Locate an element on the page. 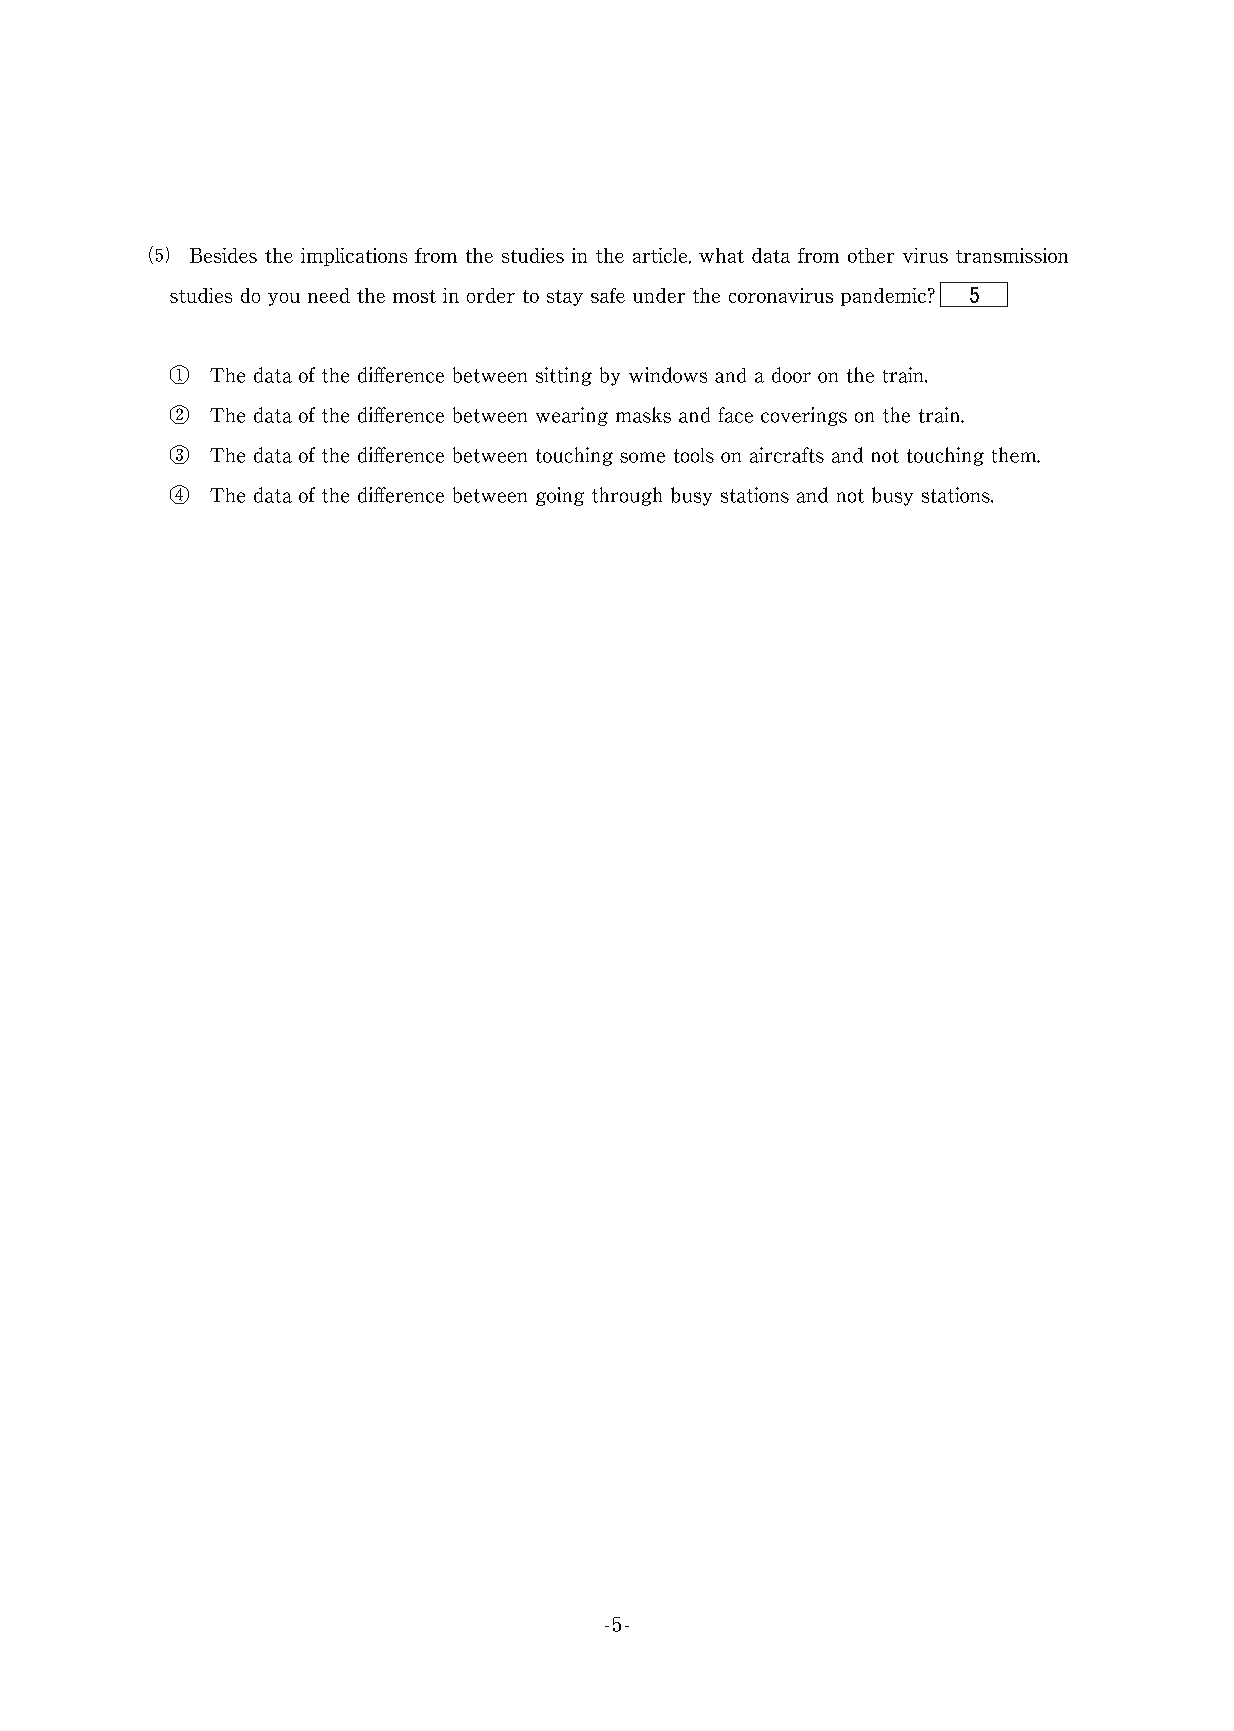 Image resolution: width=1234 pixels, height=1731 pixels. windows is located at coordinates (668, 375).
